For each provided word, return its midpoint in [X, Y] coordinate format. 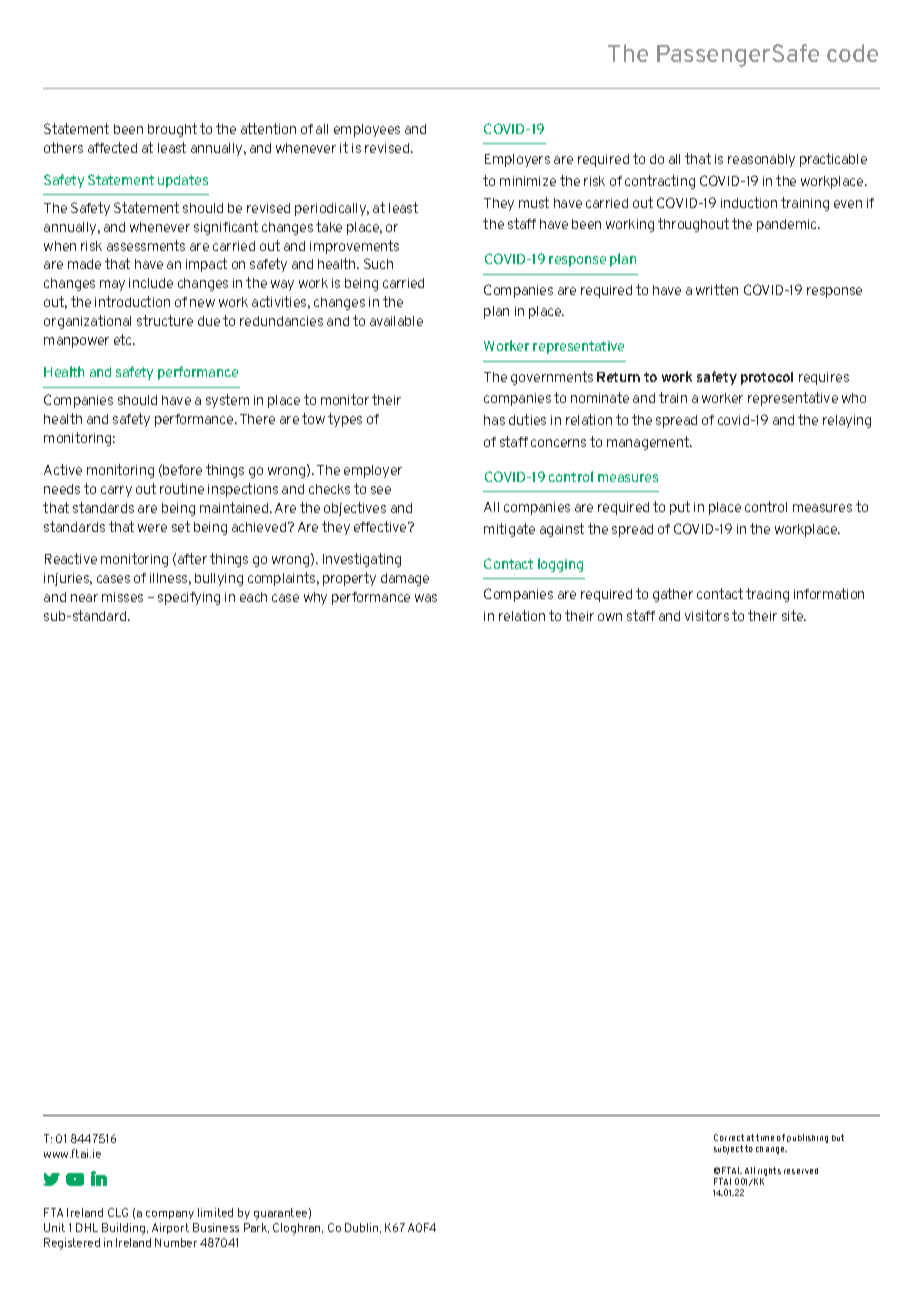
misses [122, 597]
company [170, 1215]
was [426, 598]
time [765, 1137]
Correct [729, 1137]
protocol [767, 378]
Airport [170, 1228]
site [794, 615]
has [494, 420]
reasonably [761, 160]
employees [367, 130]
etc [124, 339]
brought [172, 130]
